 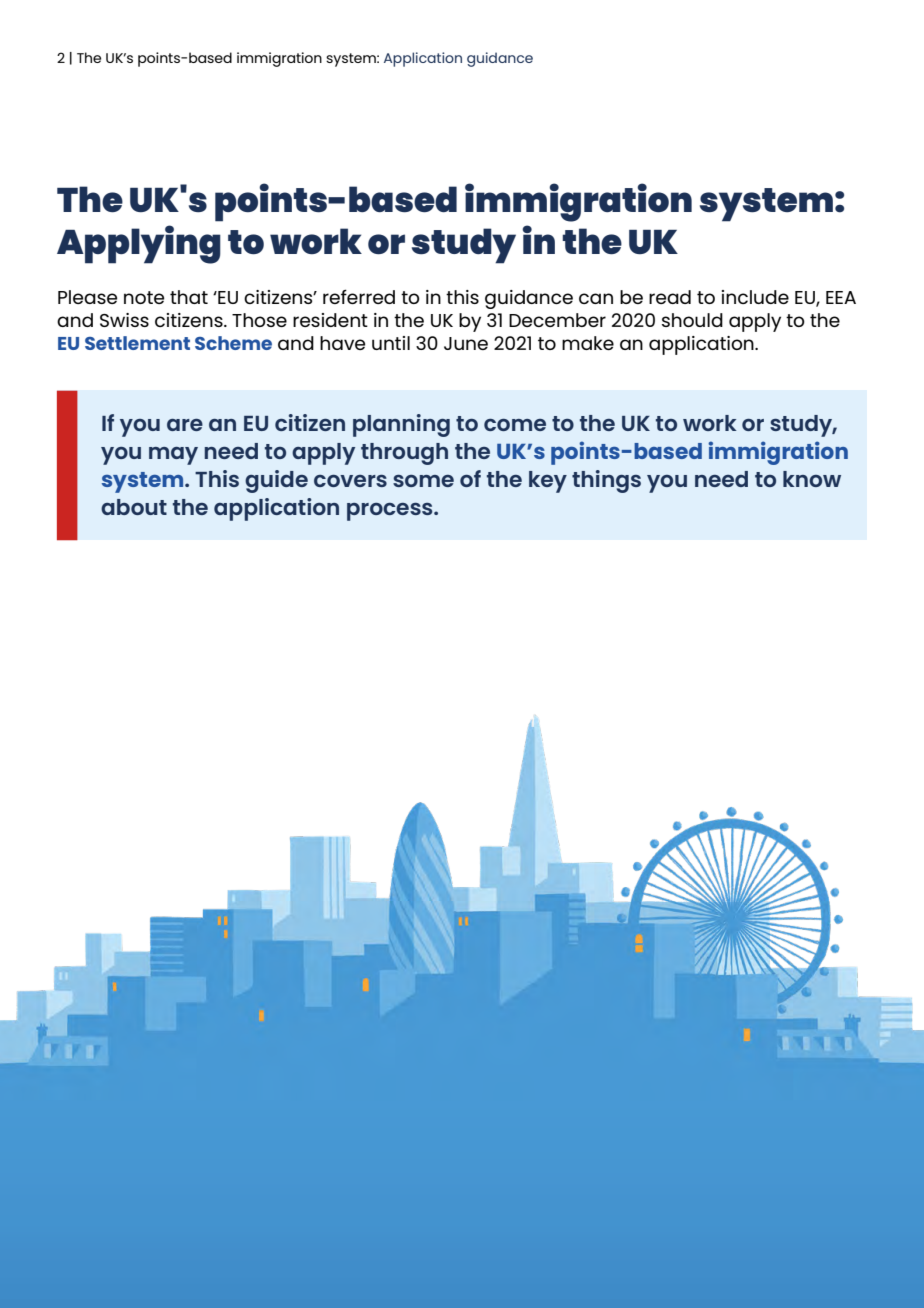 I want to click on that, so click(x=189, y=297).
